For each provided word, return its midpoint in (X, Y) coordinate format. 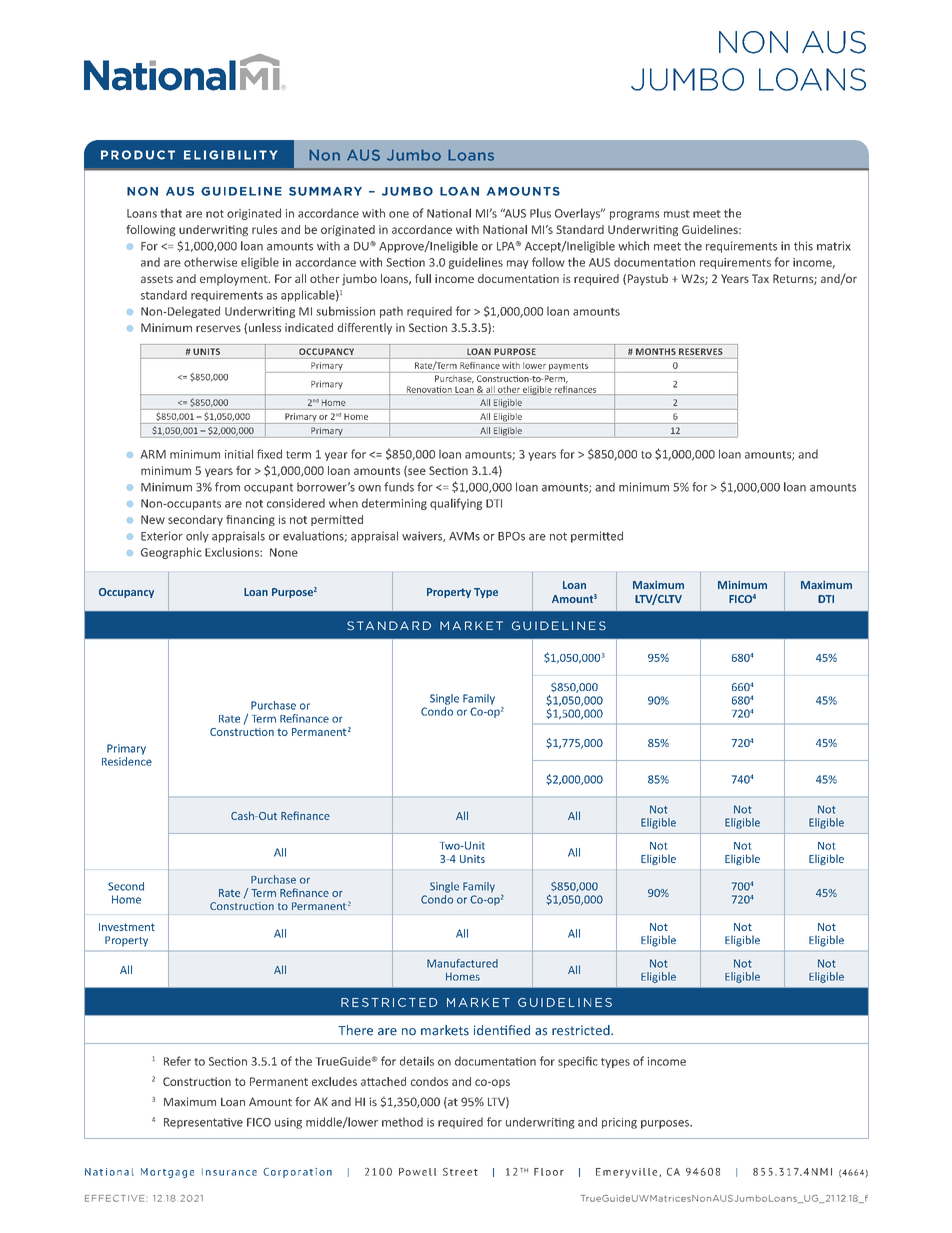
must (677, 214)
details (417, 1061)
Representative (203, 1123)
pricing (619, 1123)
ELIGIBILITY (231, 155)
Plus (540, 213)
